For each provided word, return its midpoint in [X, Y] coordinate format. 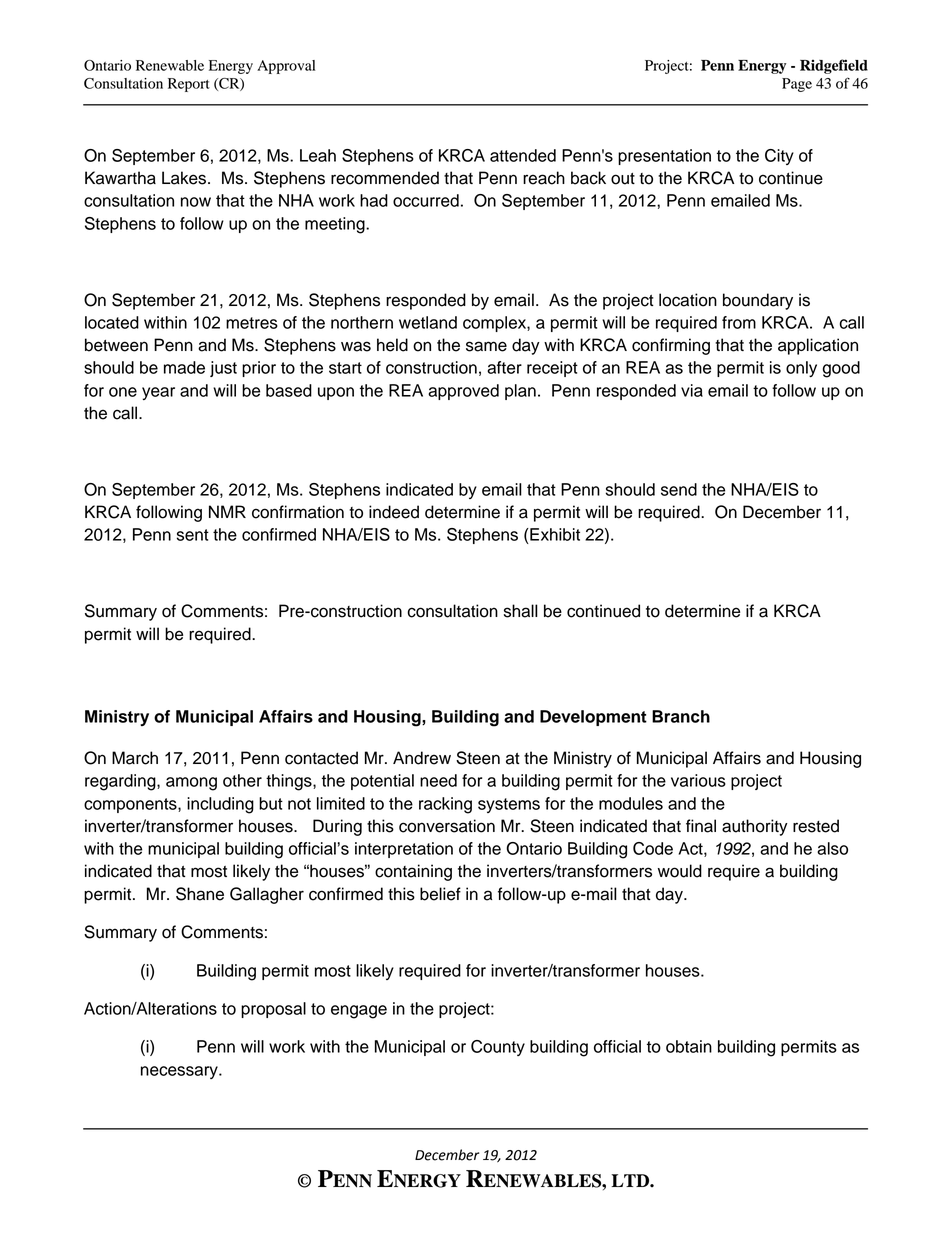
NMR [227, 511]
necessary [180, 1072]
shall [521, 611]
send [679, 489]
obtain [689, 1046]
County [498, 1048]
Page [797, 85]
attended [523, 155]
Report [189, 85]
